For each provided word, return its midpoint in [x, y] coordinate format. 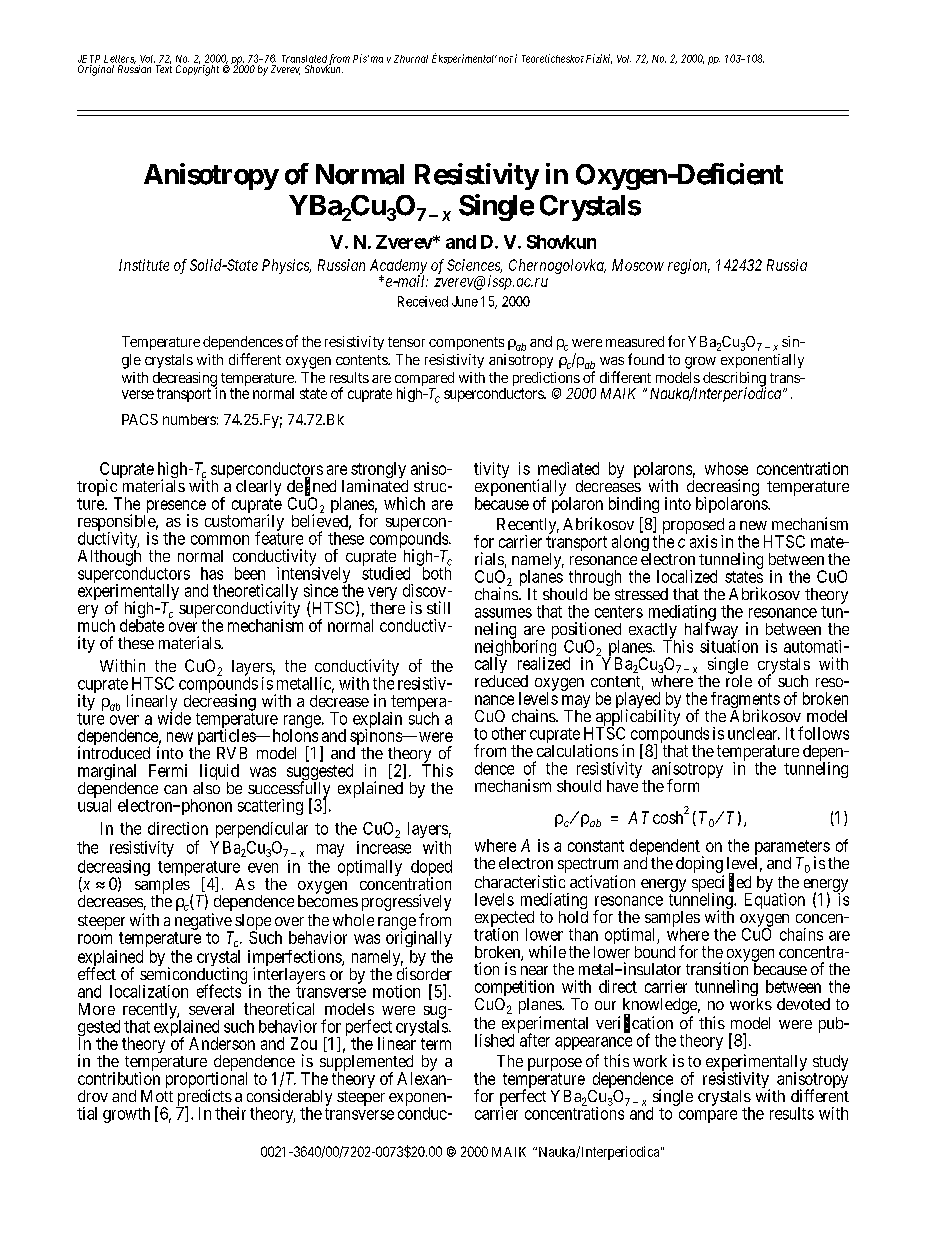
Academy [398, 267]
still [438, 607]
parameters [792, 849]
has [212, 573]
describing [734, 380]
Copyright [197, 69]
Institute [144, 265]
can [175, 789]
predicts [204, 1098]
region [689, 266]
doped [430, 869]
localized [687, 576]
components [466, 343]
